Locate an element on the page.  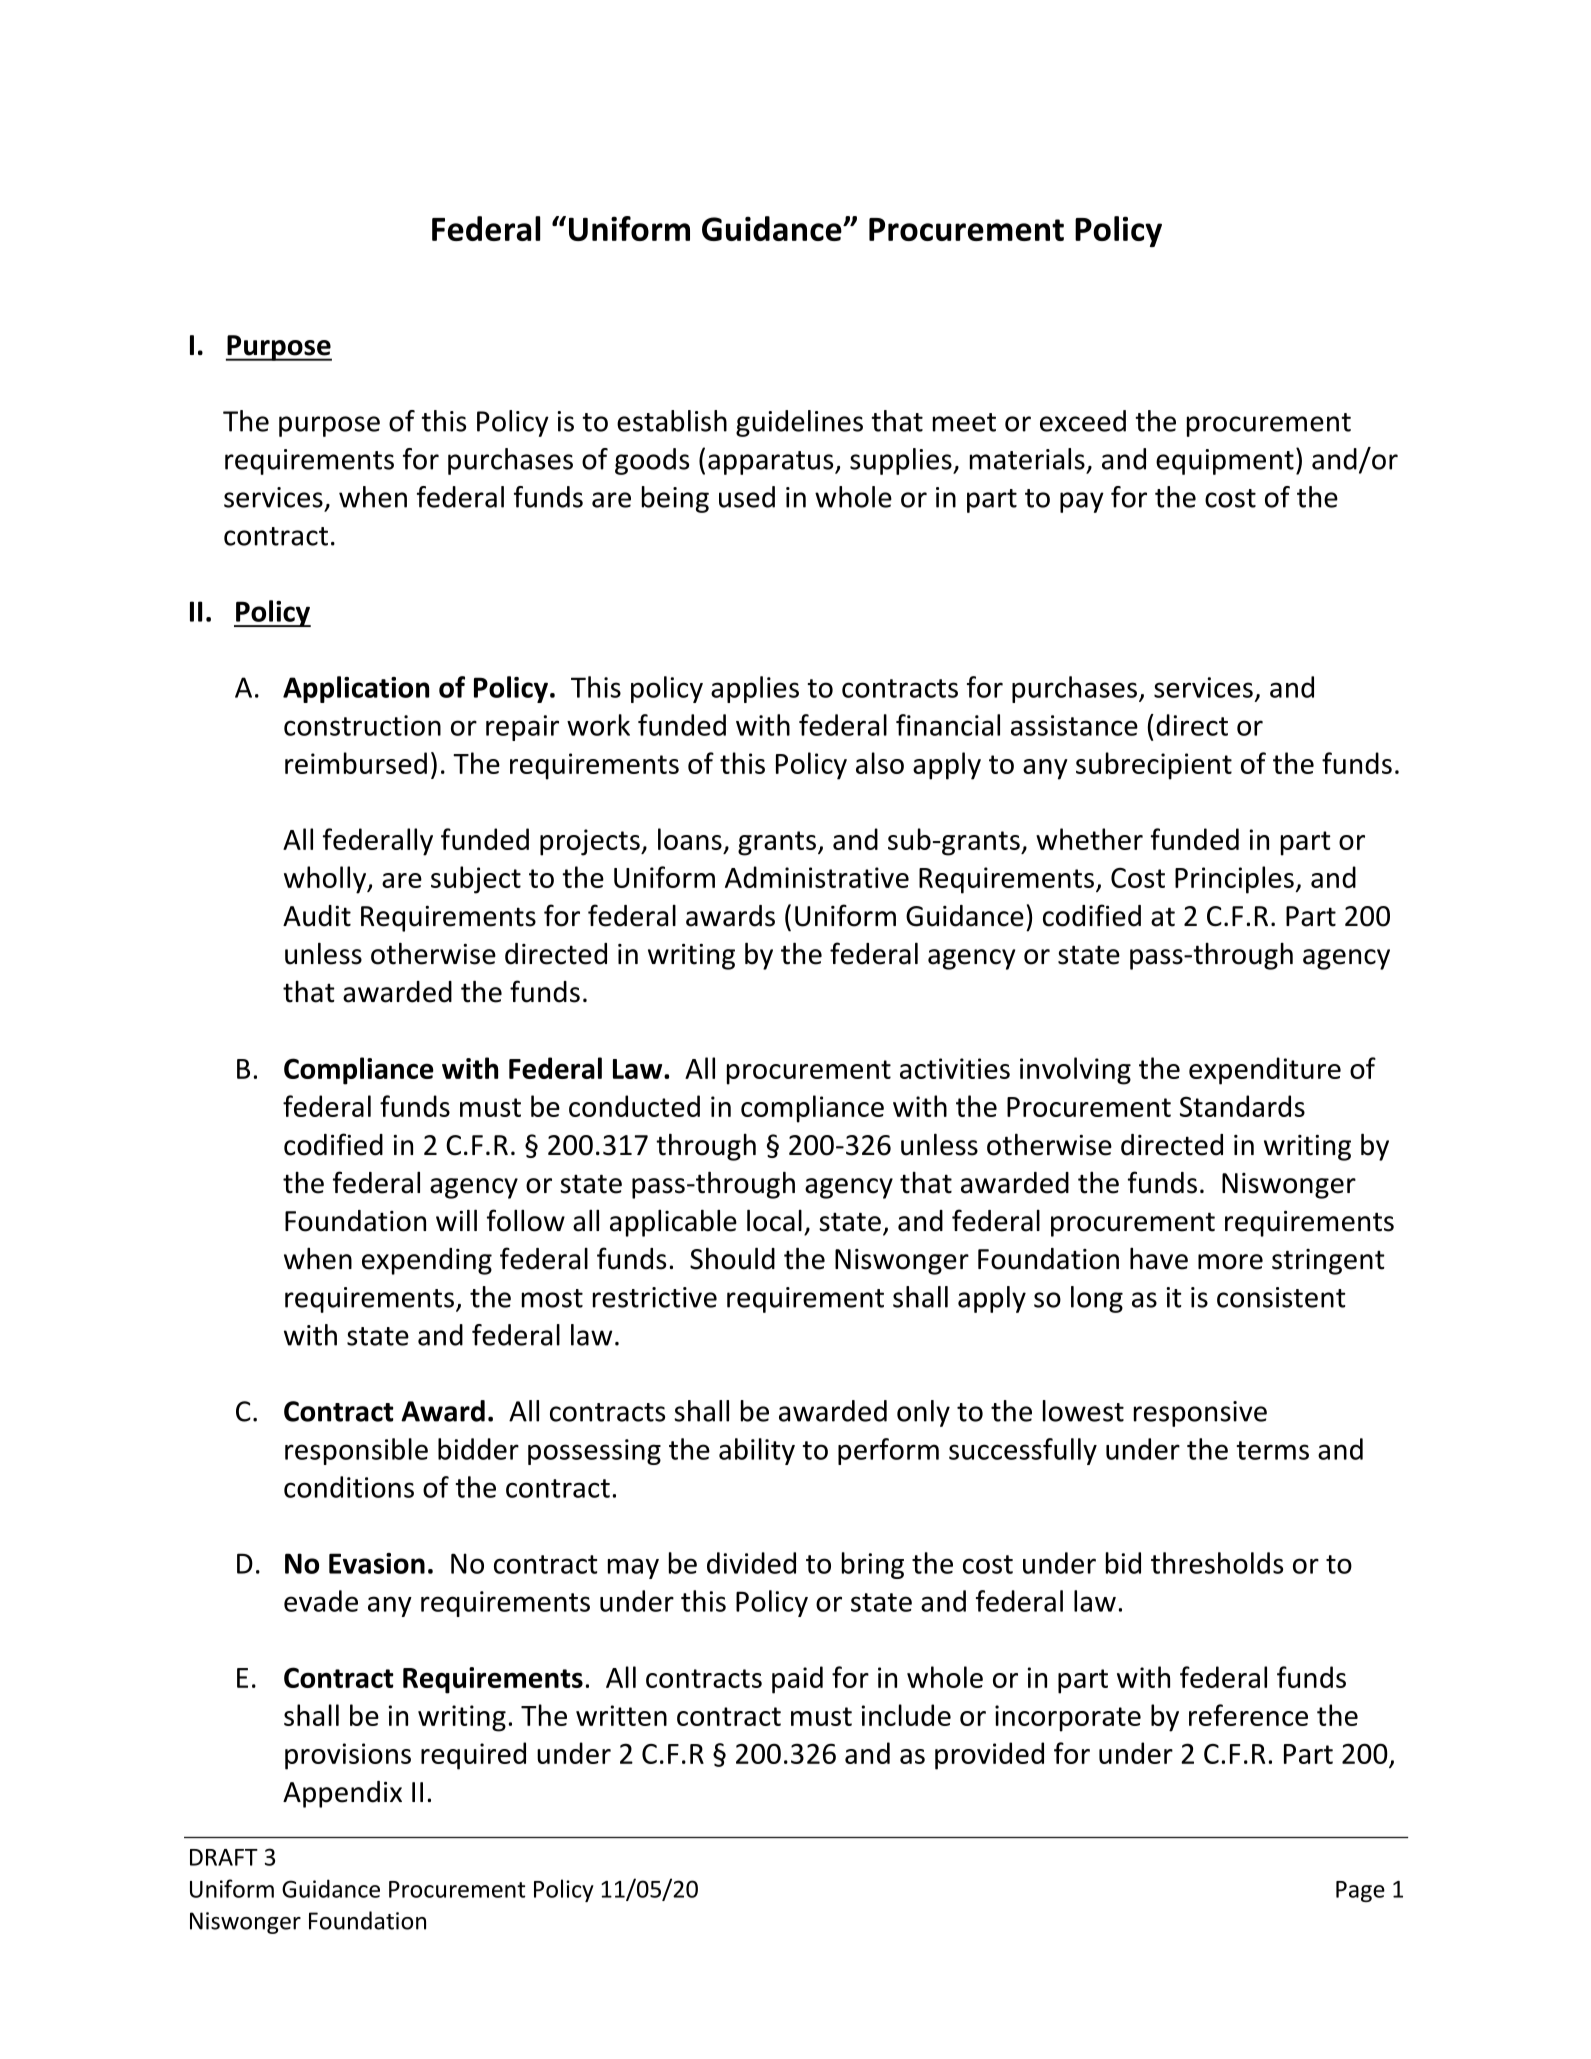
terms is located at coordinates (1273, 1450).
